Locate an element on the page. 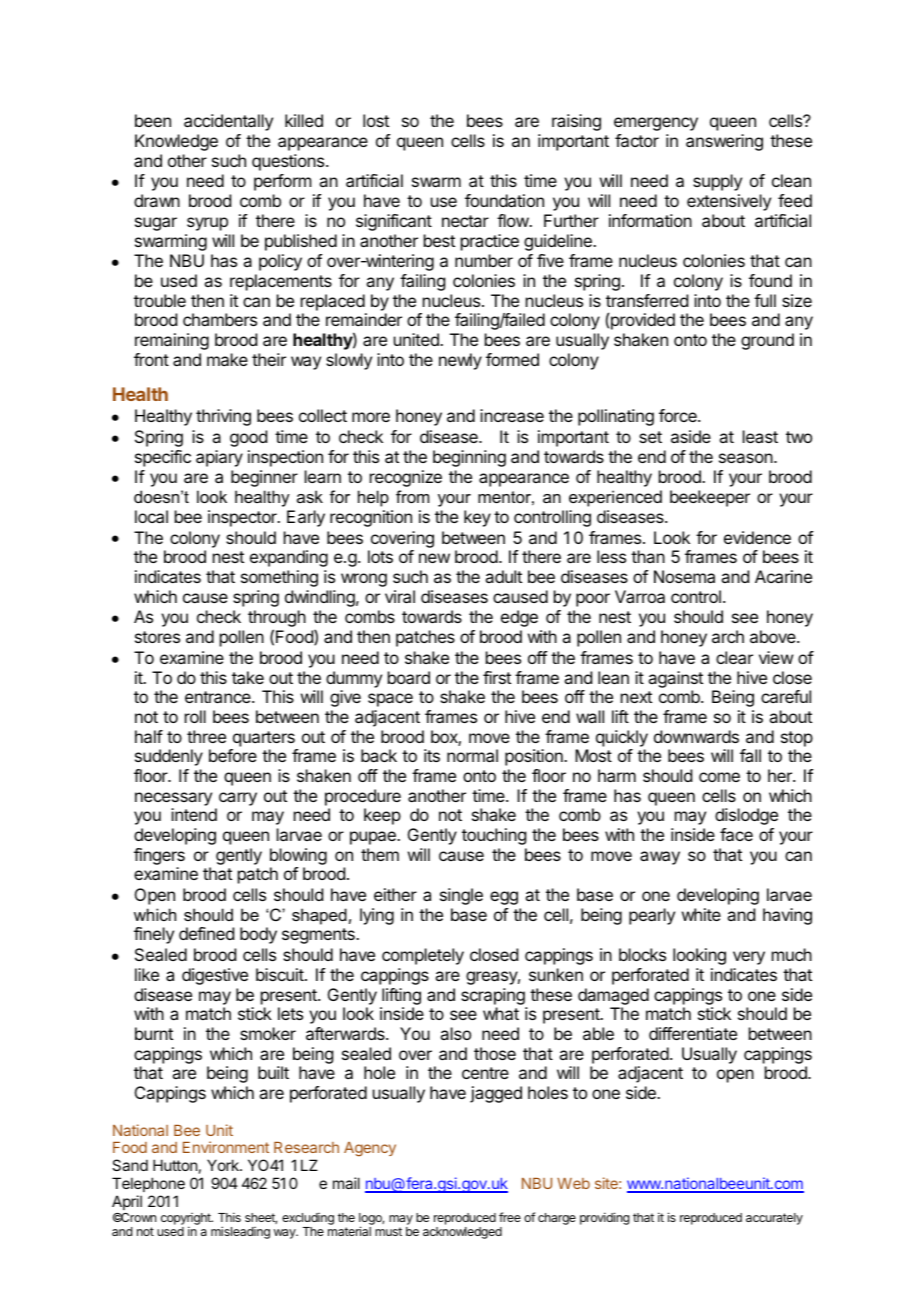  accidentally is located at coordinates (228, 122).
